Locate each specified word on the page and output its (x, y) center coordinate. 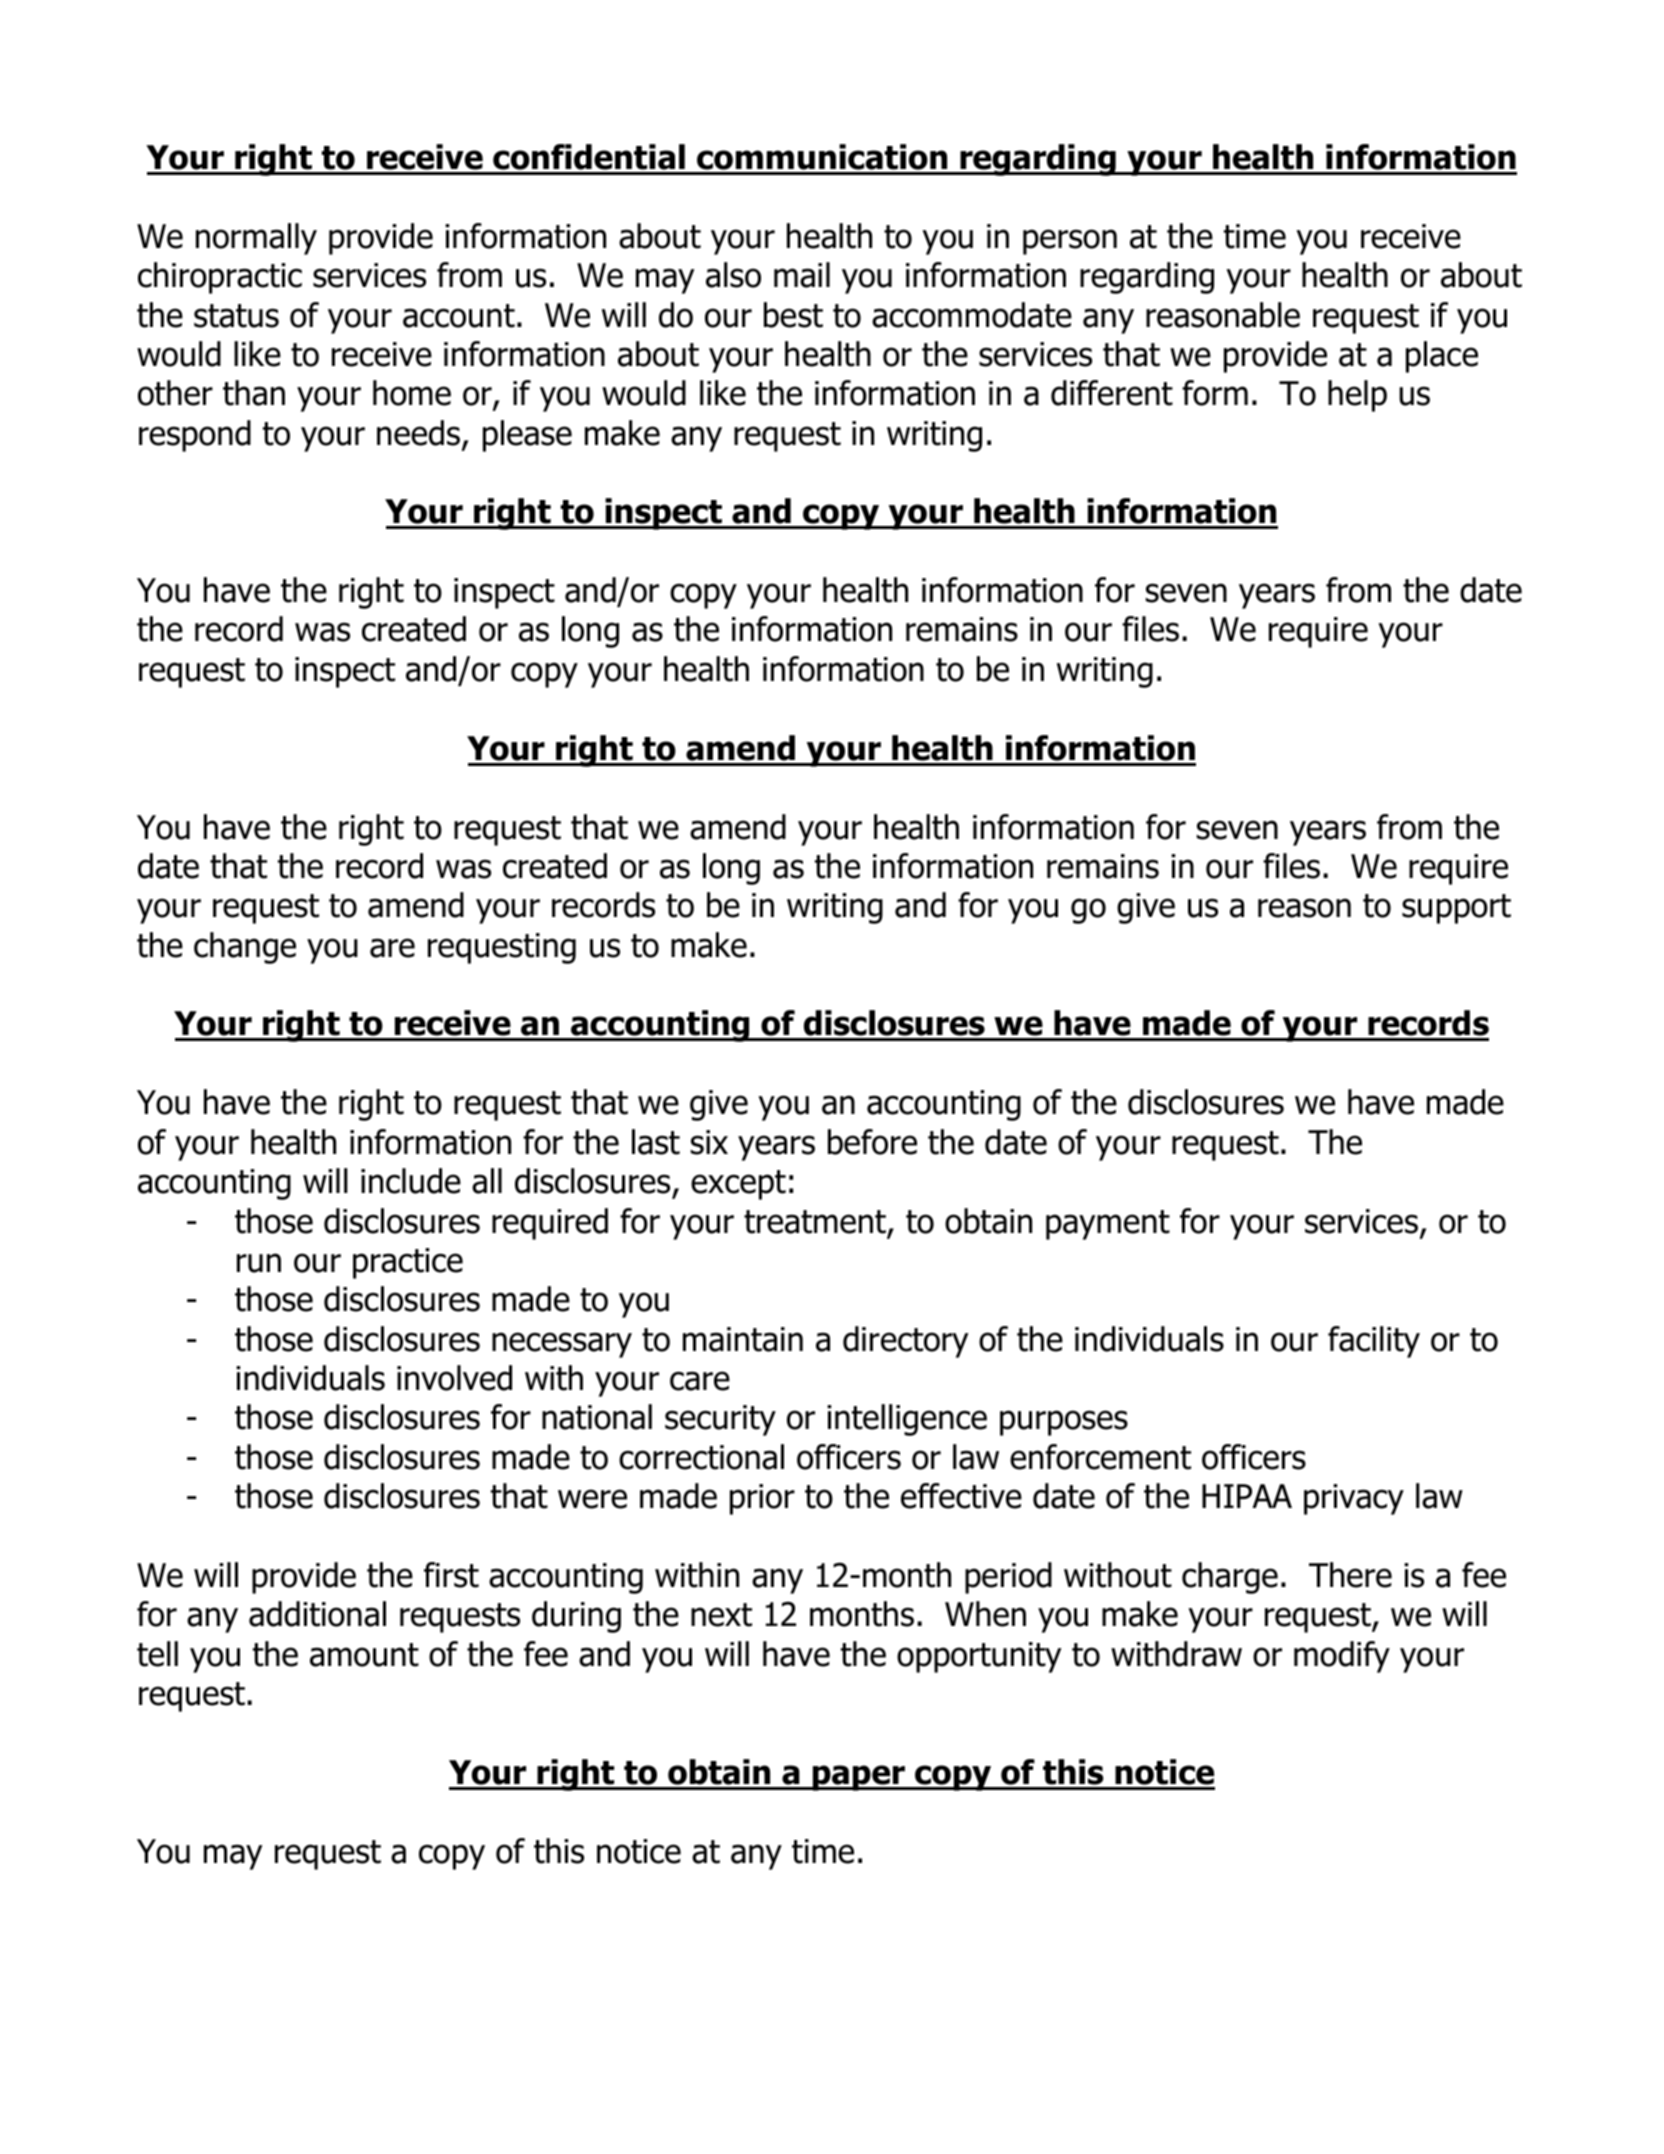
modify (1342, 1657)
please (527, 436)
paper (859, 1778)
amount (364, 1655)
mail (802, 275)
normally (256, 239)
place (1442, 357)
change (245, 948)
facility (1374, 1342)
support (1456, 909)
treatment (815, 1222)
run (259, 1263)
